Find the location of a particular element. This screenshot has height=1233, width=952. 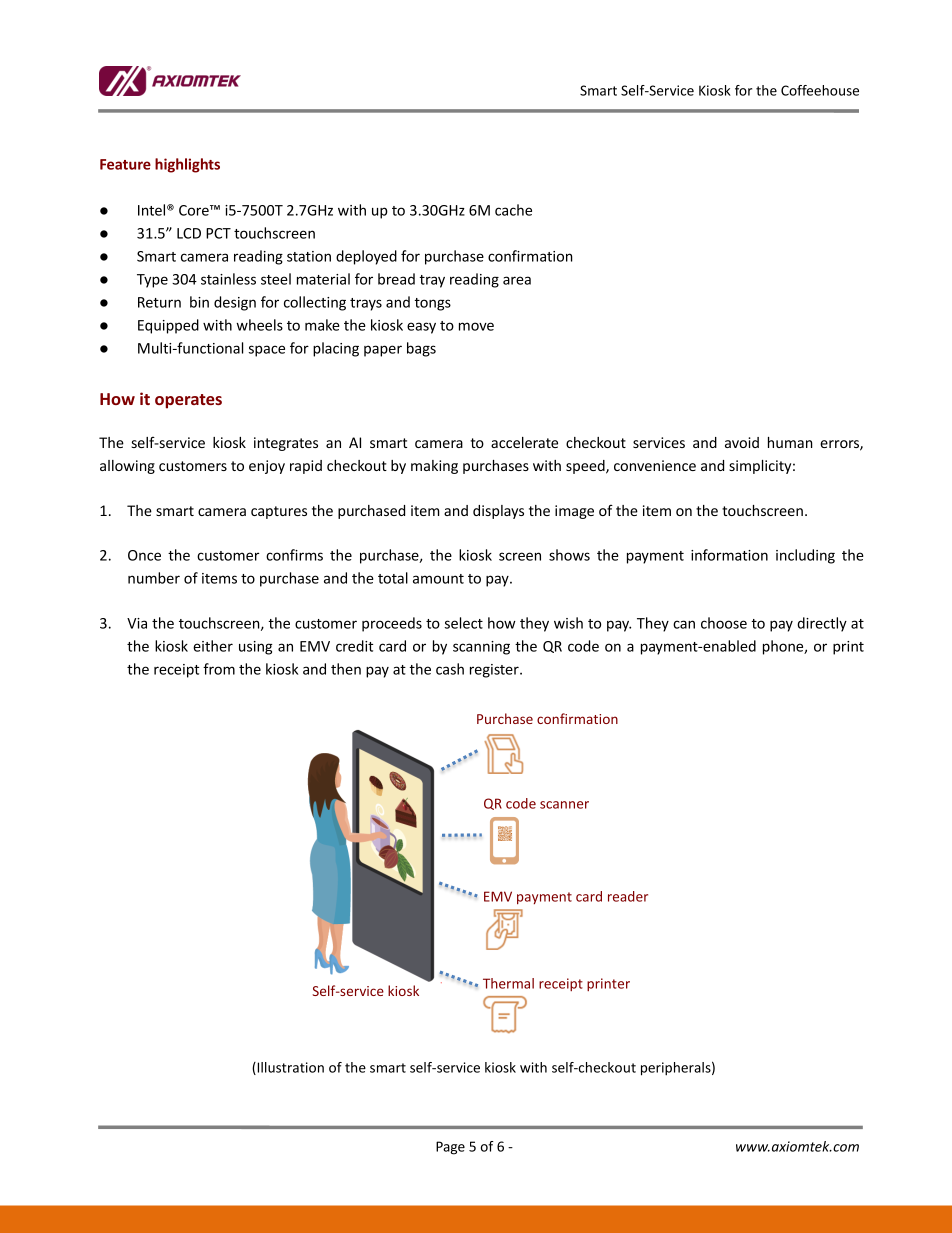

choose is located at coordinates (724, 623).
